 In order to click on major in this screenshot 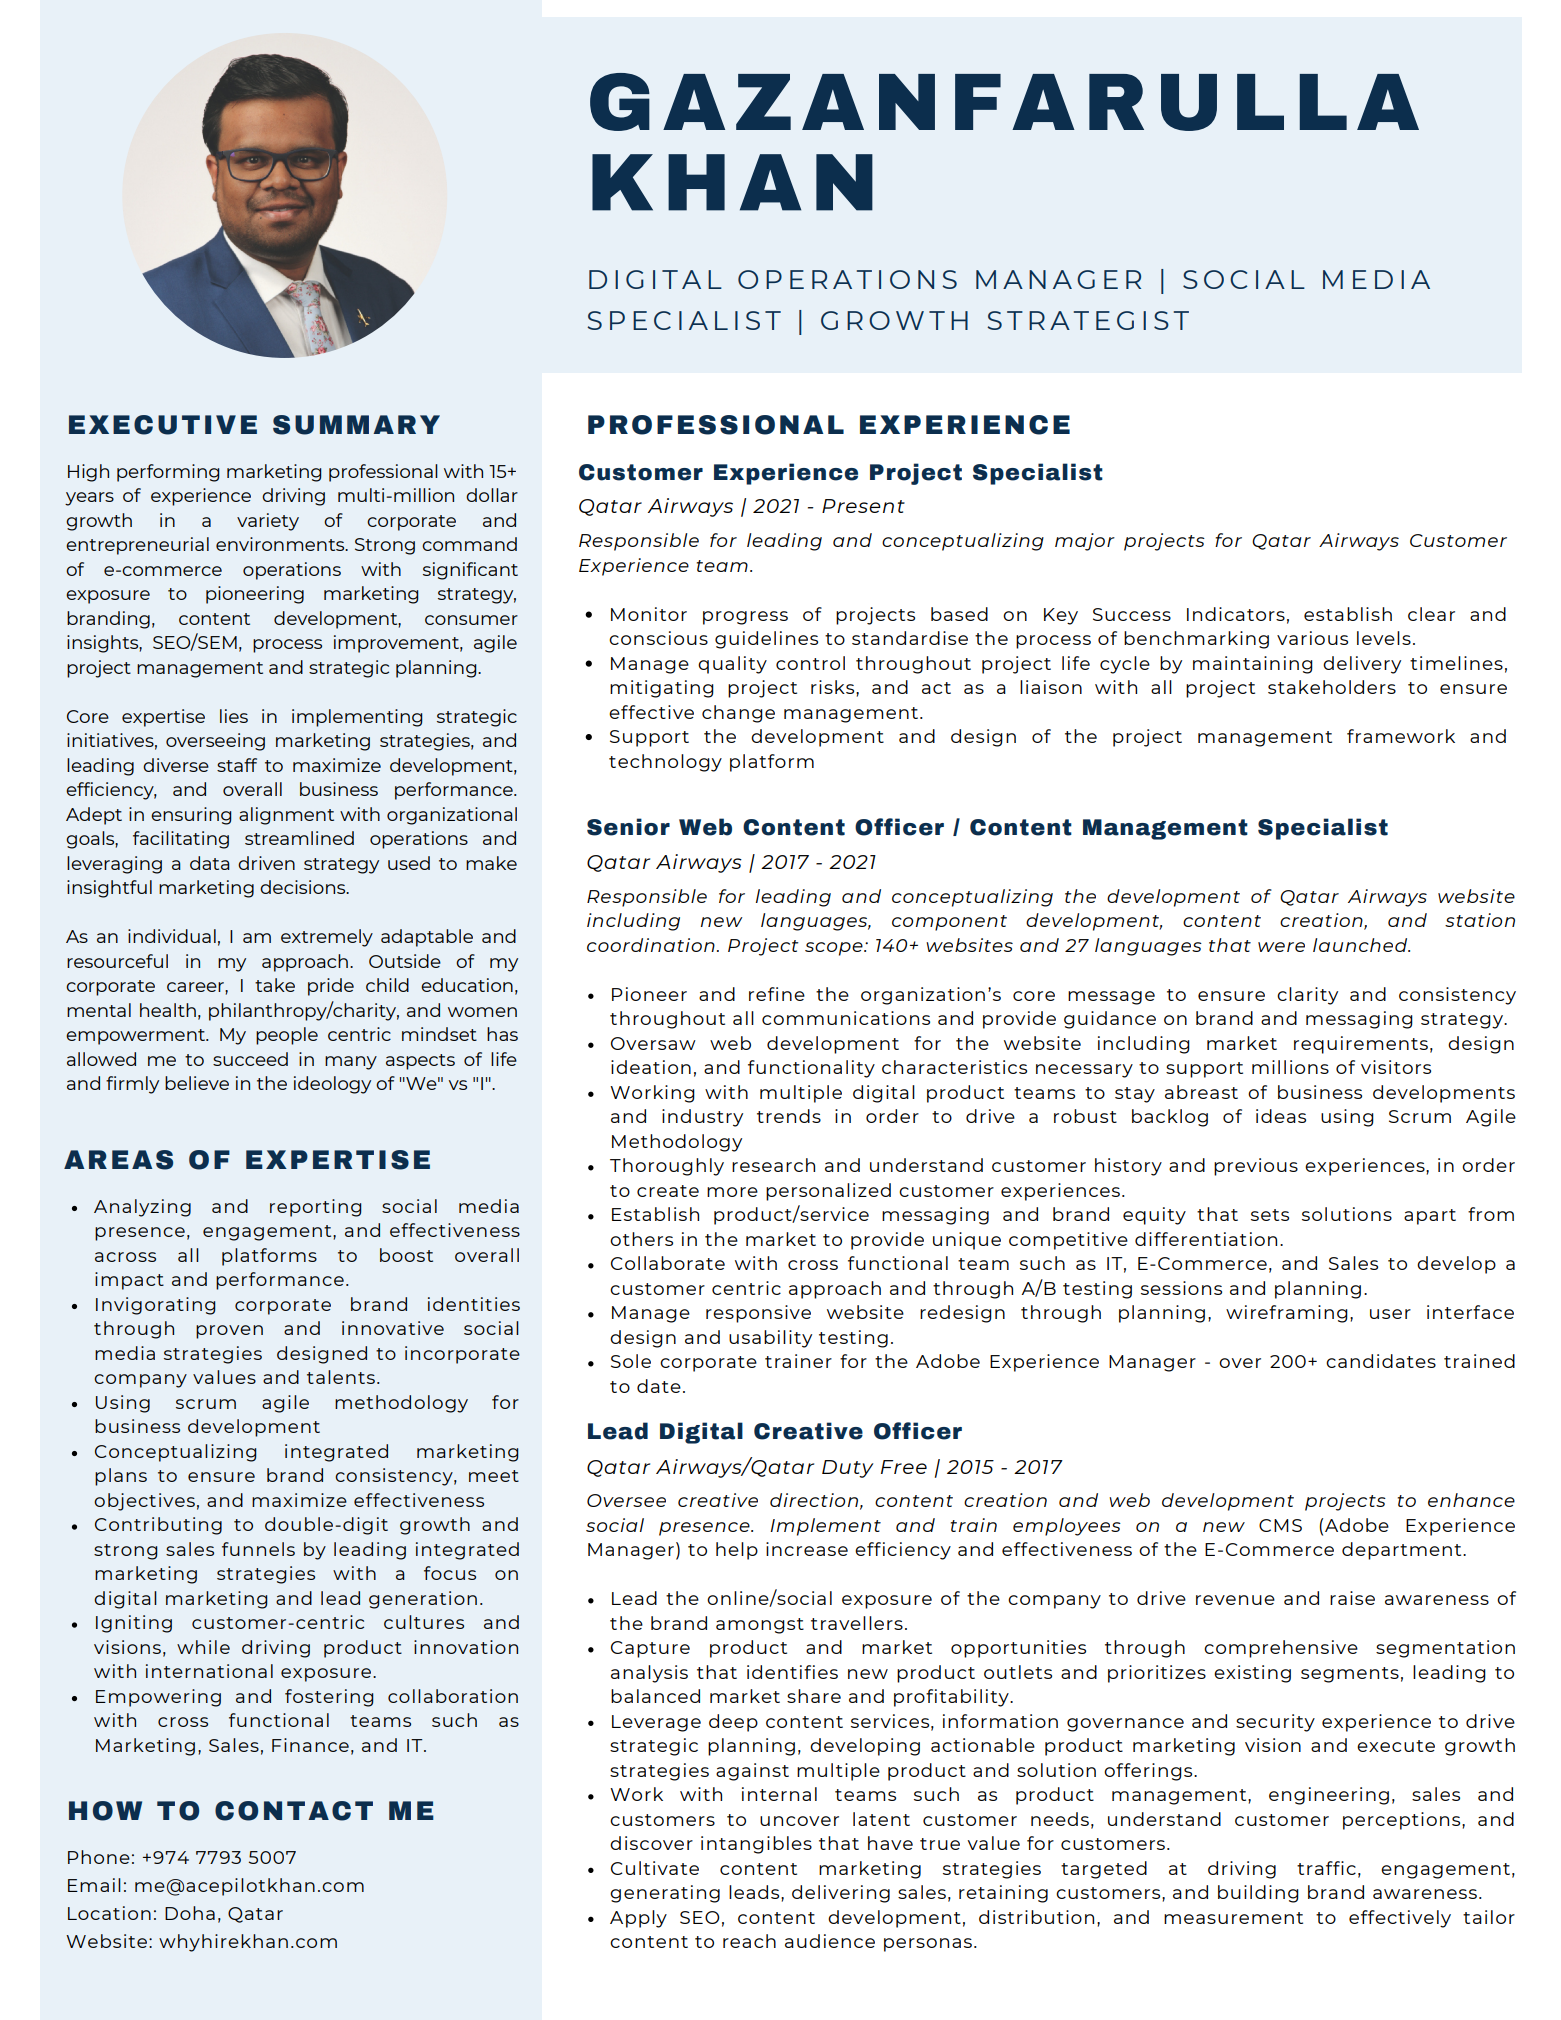, I will do `click(1085, 542)`.
